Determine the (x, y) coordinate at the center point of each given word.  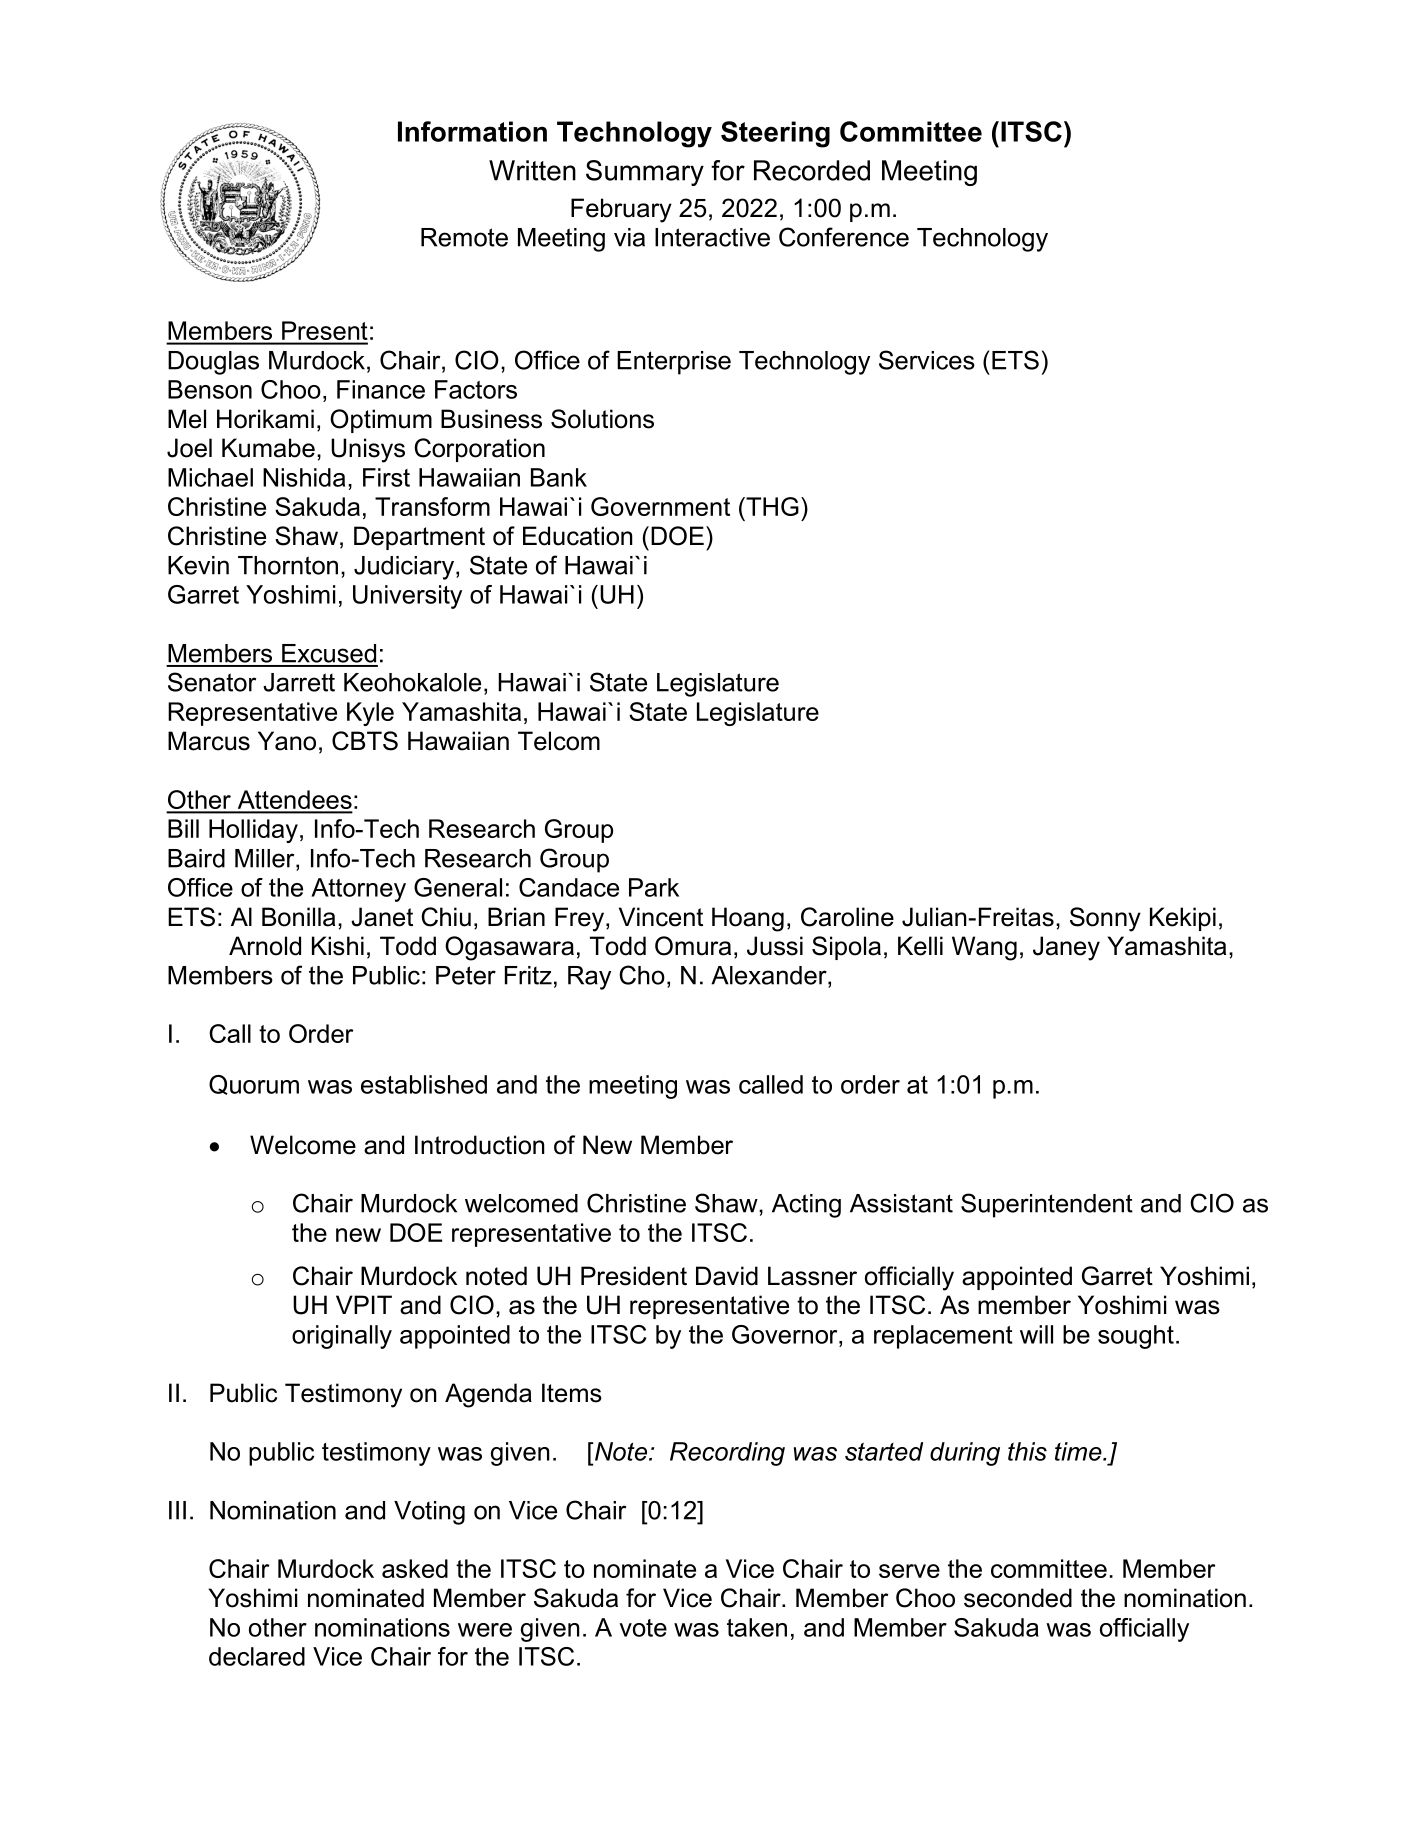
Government (660, 506)
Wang (984, 948)
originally (342, 1337)
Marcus (209, 741)
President (634, 1276)
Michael (210, 477)
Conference (844, 237)
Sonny (1105, 919)
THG (771, 506)
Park (654, 887)
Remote (464, 237)
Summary (645, 173)
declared (257, 1656)
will (1036, 1334)
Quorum (254, 1085)
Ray (589, 978)
